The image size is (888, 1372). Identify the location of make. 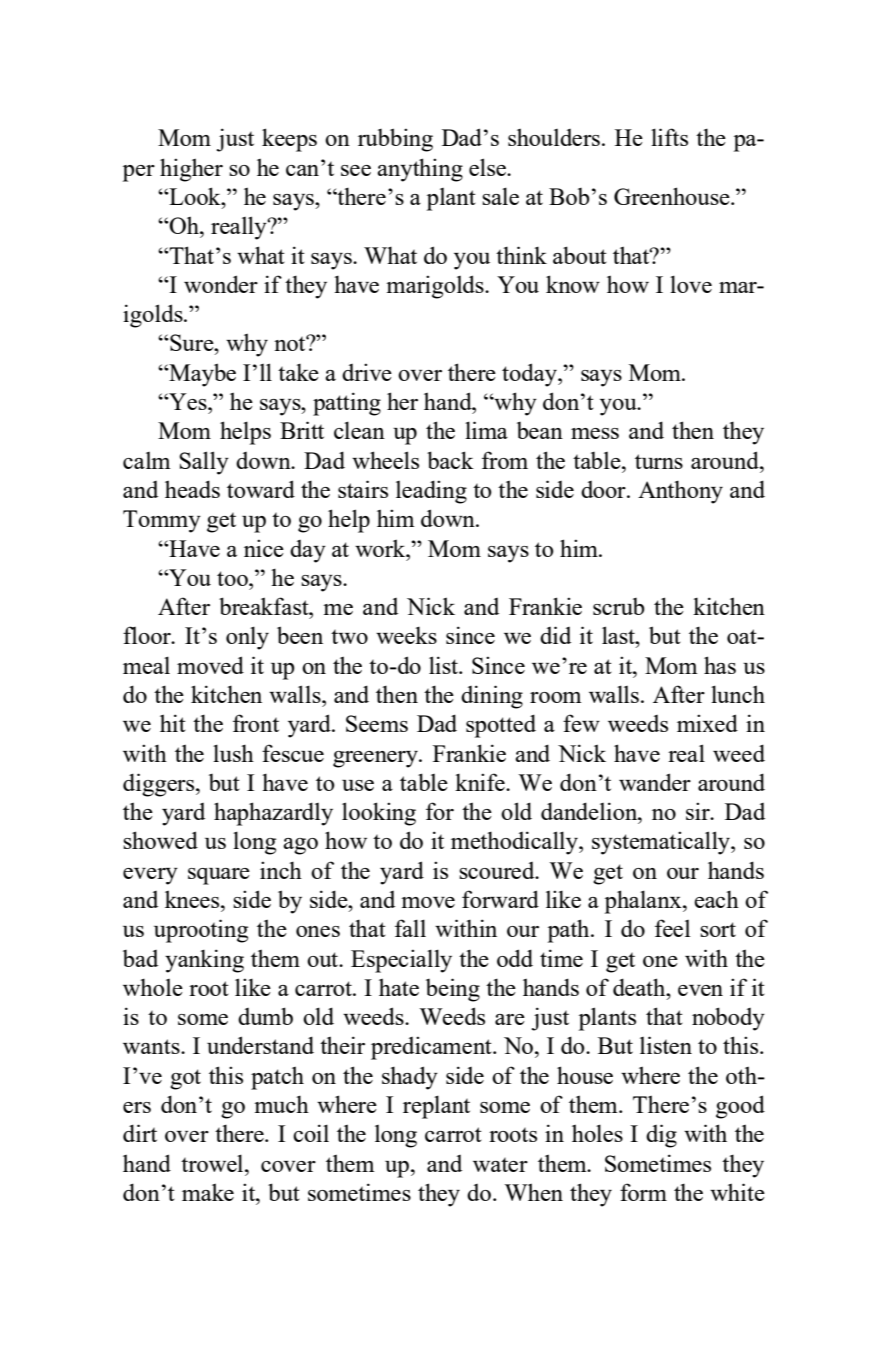
(208, 1192).
